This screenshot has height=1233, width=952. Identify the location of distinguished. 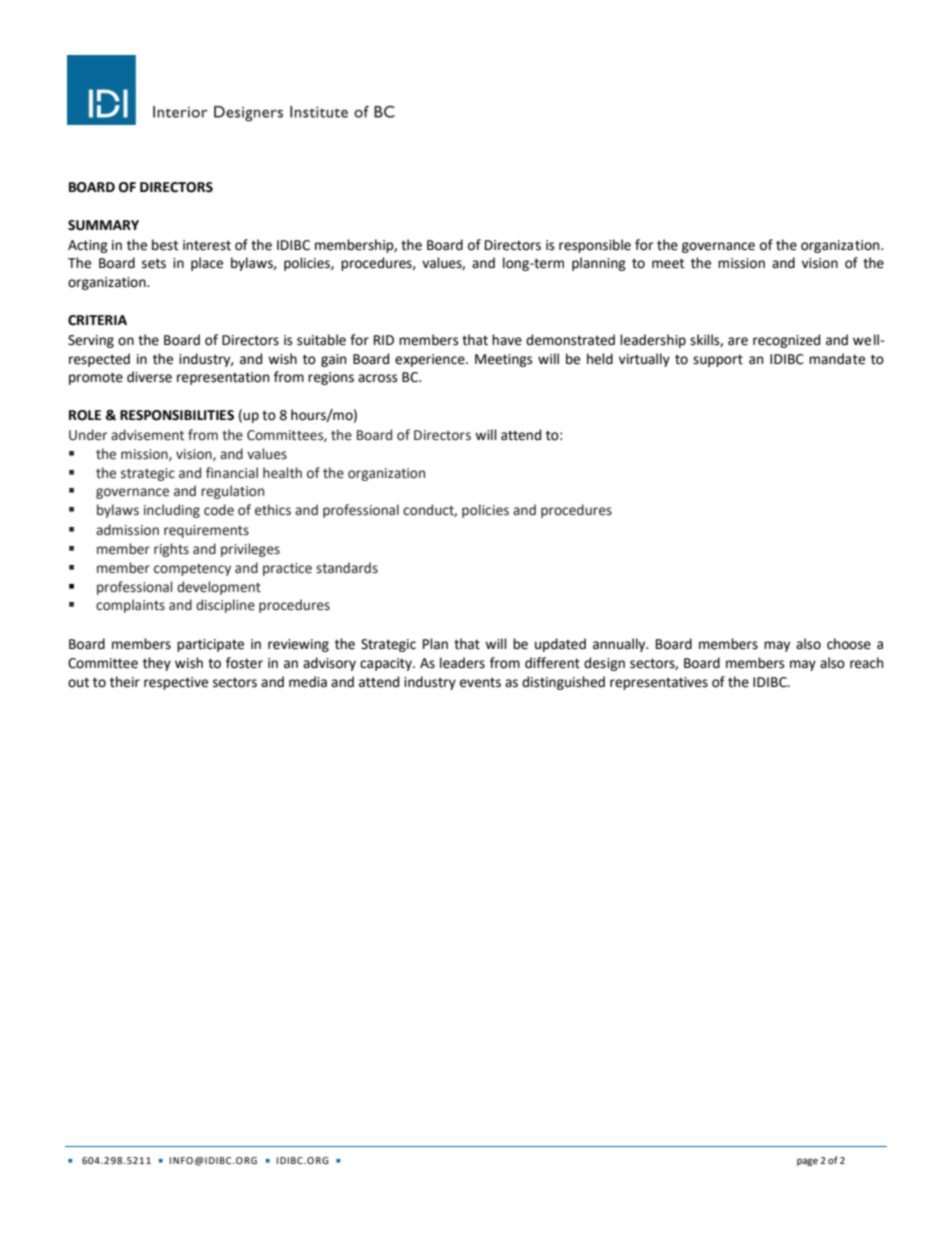
(563, 683).
